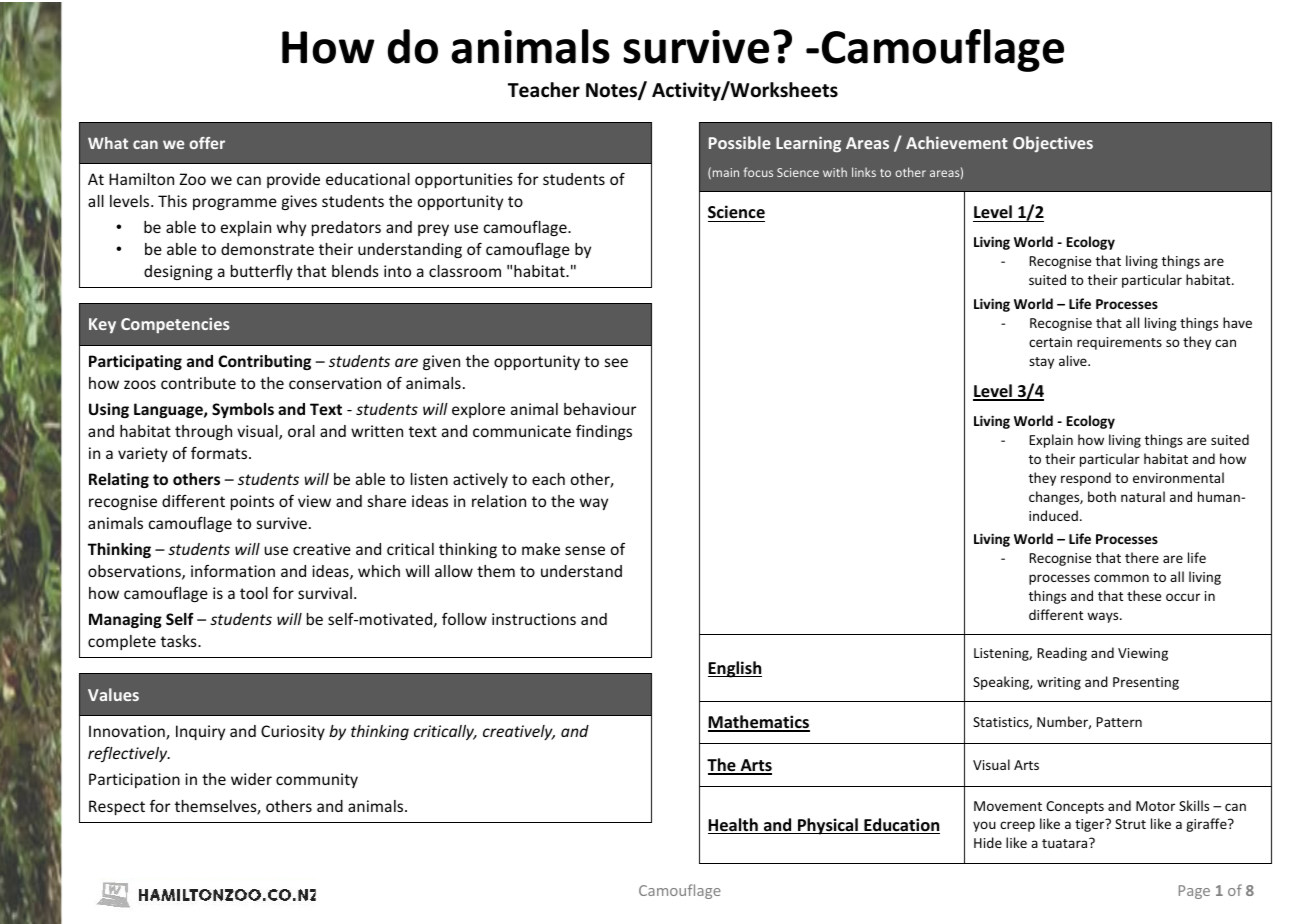 Image resolution: width=1308 pixels, height=924 pixels. I want to click on Respect, so click(117, 807).
